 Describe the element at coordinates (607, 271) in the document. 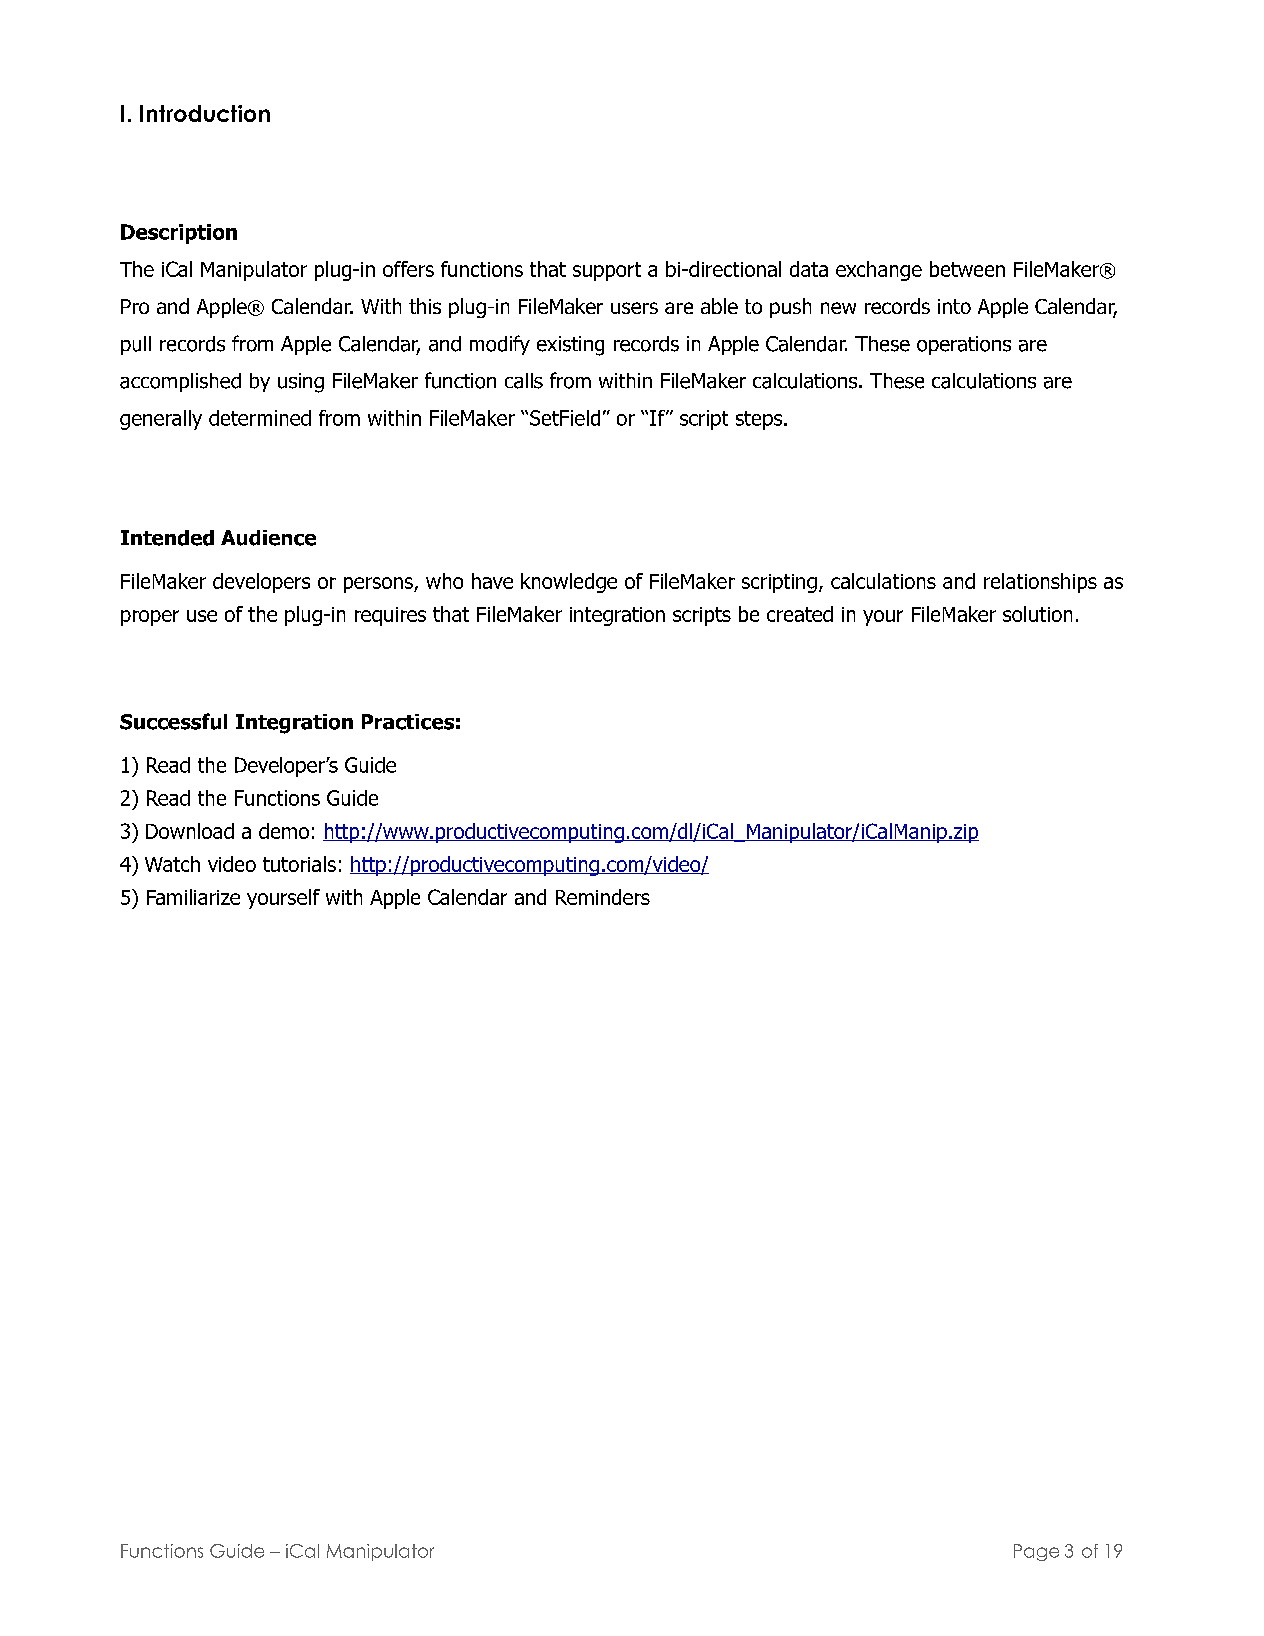

I see `support` at that location.
